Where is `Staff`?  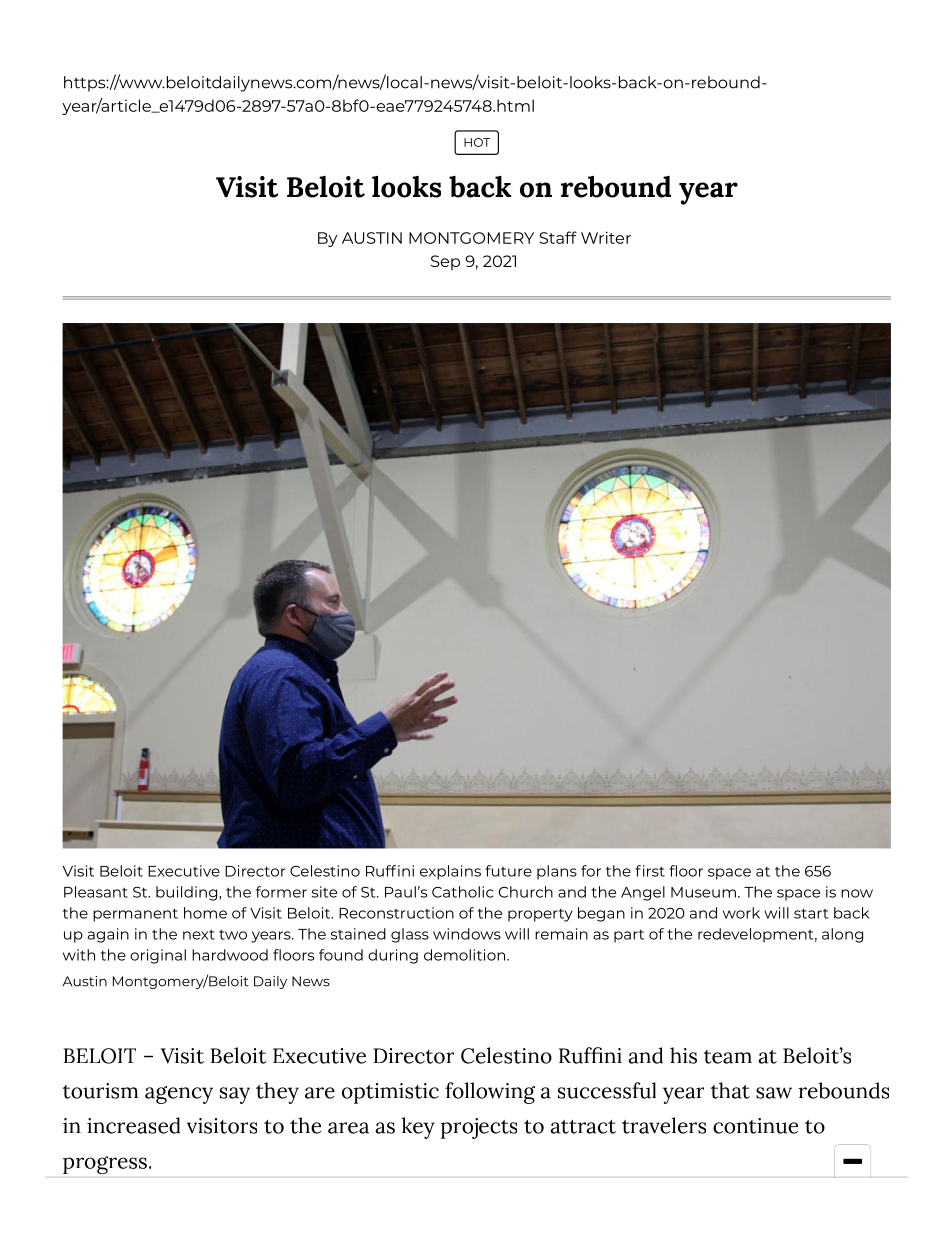
Staff is located at coordinates (558, 237).
